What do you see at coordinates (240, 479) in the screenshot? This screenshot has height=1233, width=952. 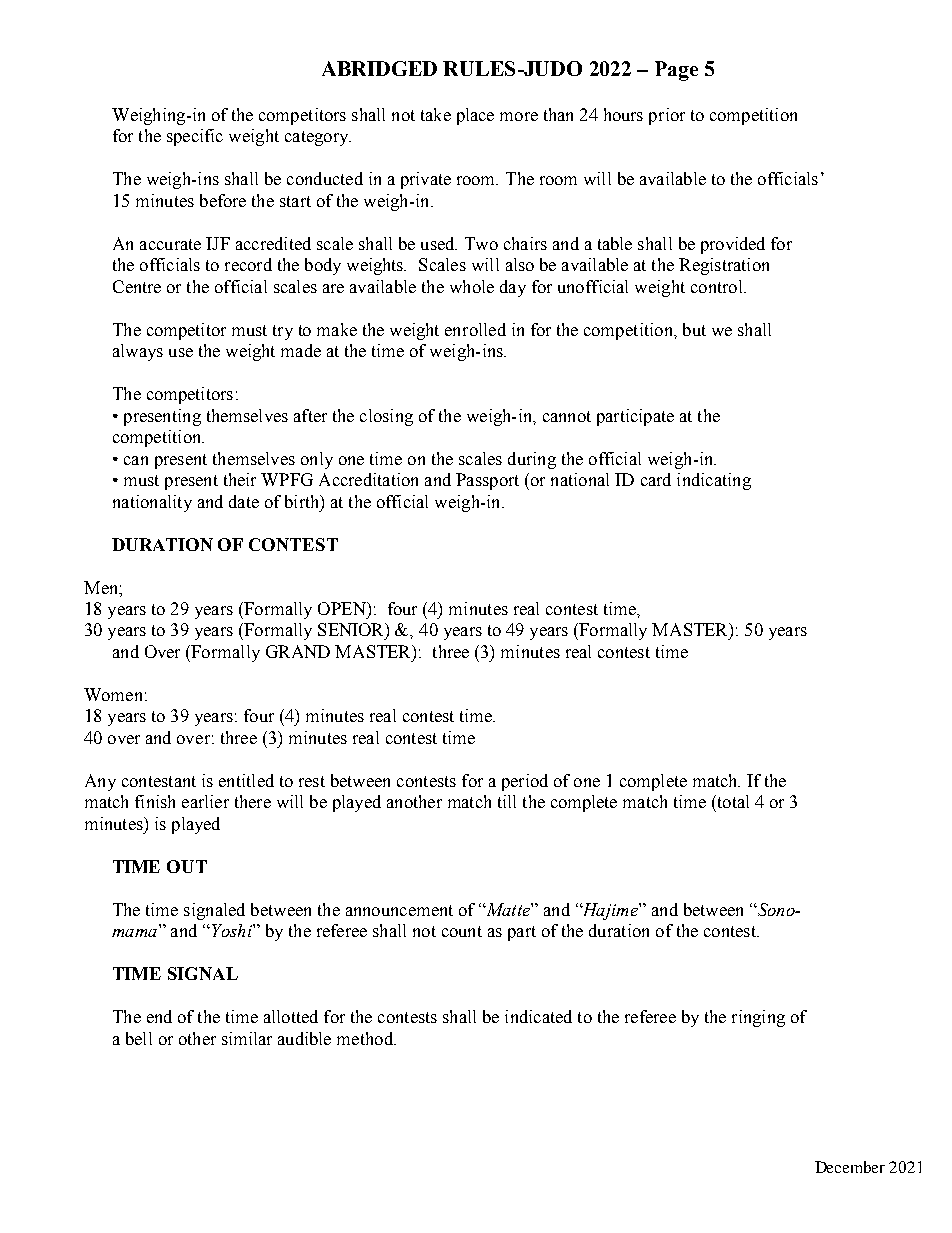 I see `their` at bounding box center [240, 479].
